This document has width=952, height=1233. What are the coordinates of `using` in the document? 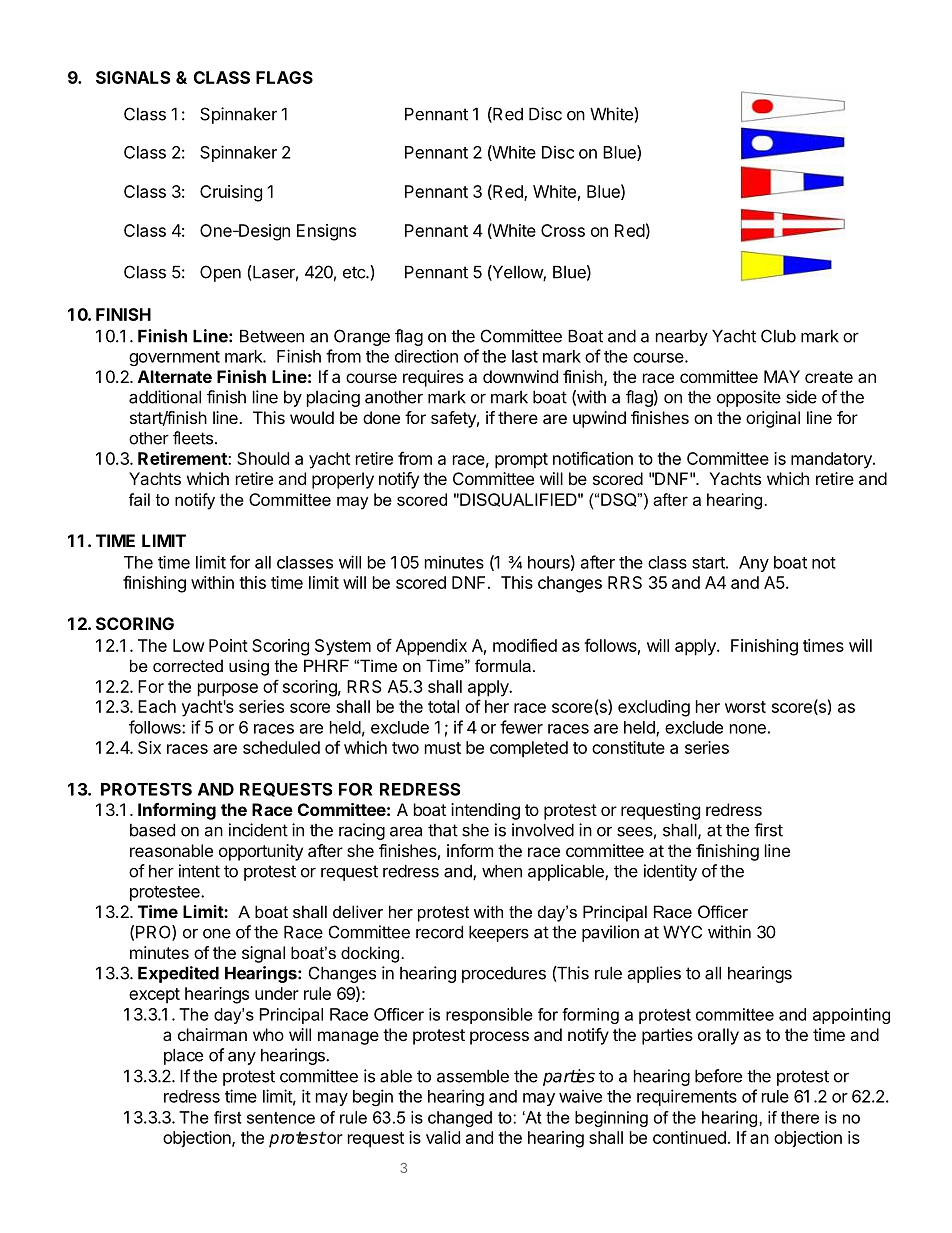 It's located at (249, 667).
